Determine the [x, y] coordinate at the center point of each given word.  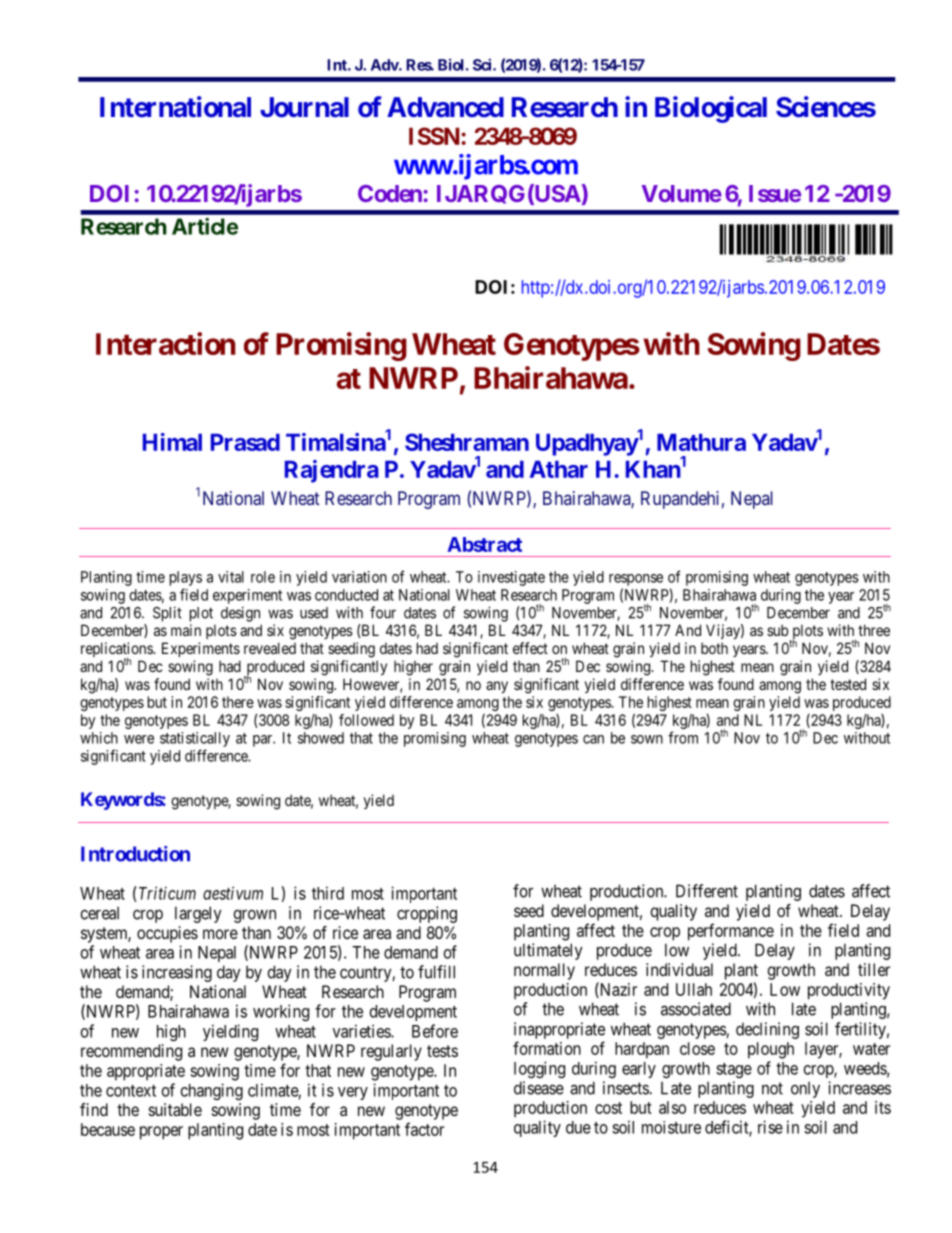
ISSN [435, 136]
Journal [304, 107]
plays [186, 578]
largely [198, 914]
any [497, 687]
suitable [175, 1109]
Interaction [166, 343]
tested [848, 684]
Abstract [484, 544]
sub [777, 630]
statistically [195, 739]
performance [731, 932]
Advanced [445, 107]
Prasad [245, 442]
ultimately [548, 951]
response [636, 580]
